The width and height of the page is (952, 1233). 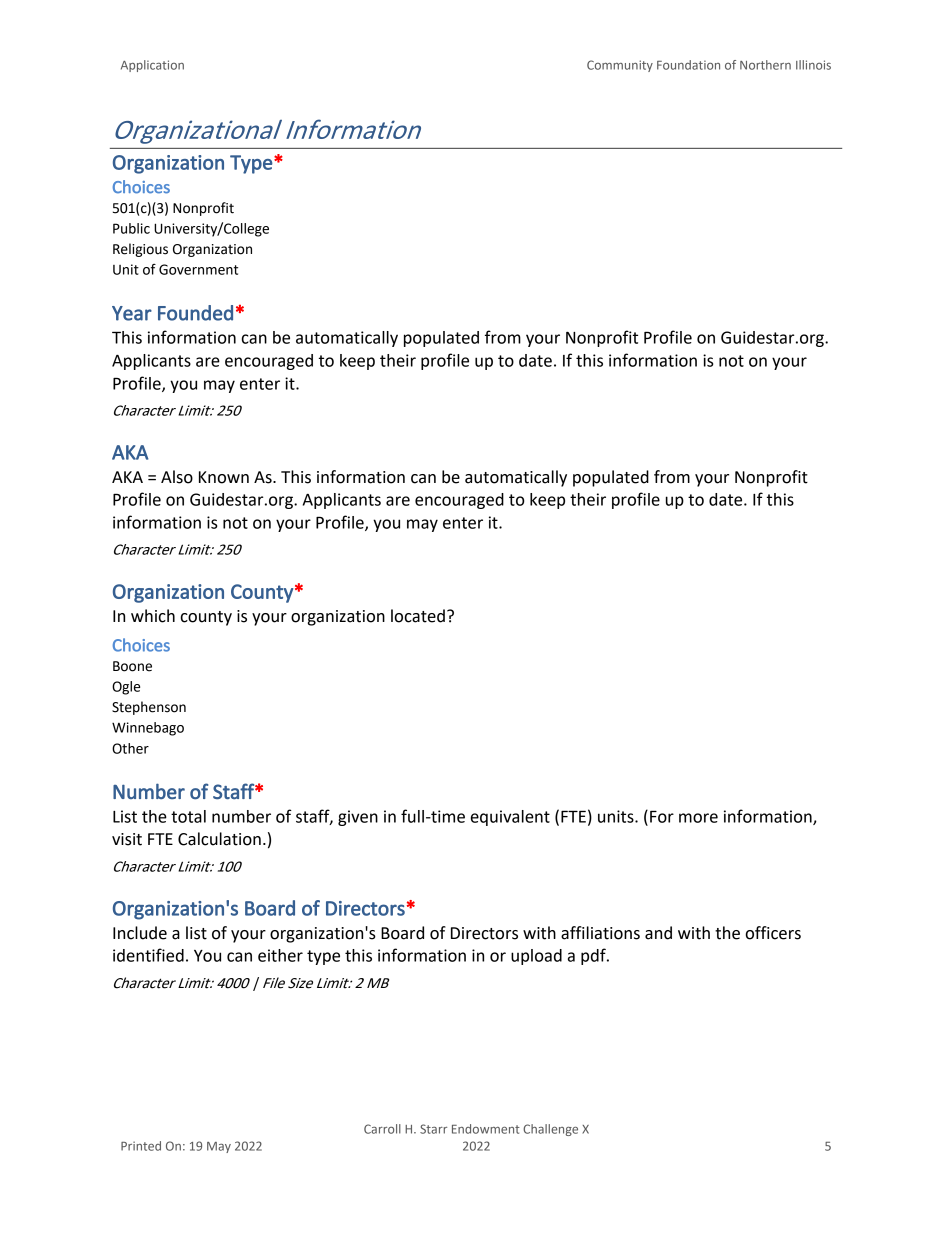 What do you see at coordinates (550, 1130) in the page?
I see `Challenge` at bounding box center [550, 1130].
